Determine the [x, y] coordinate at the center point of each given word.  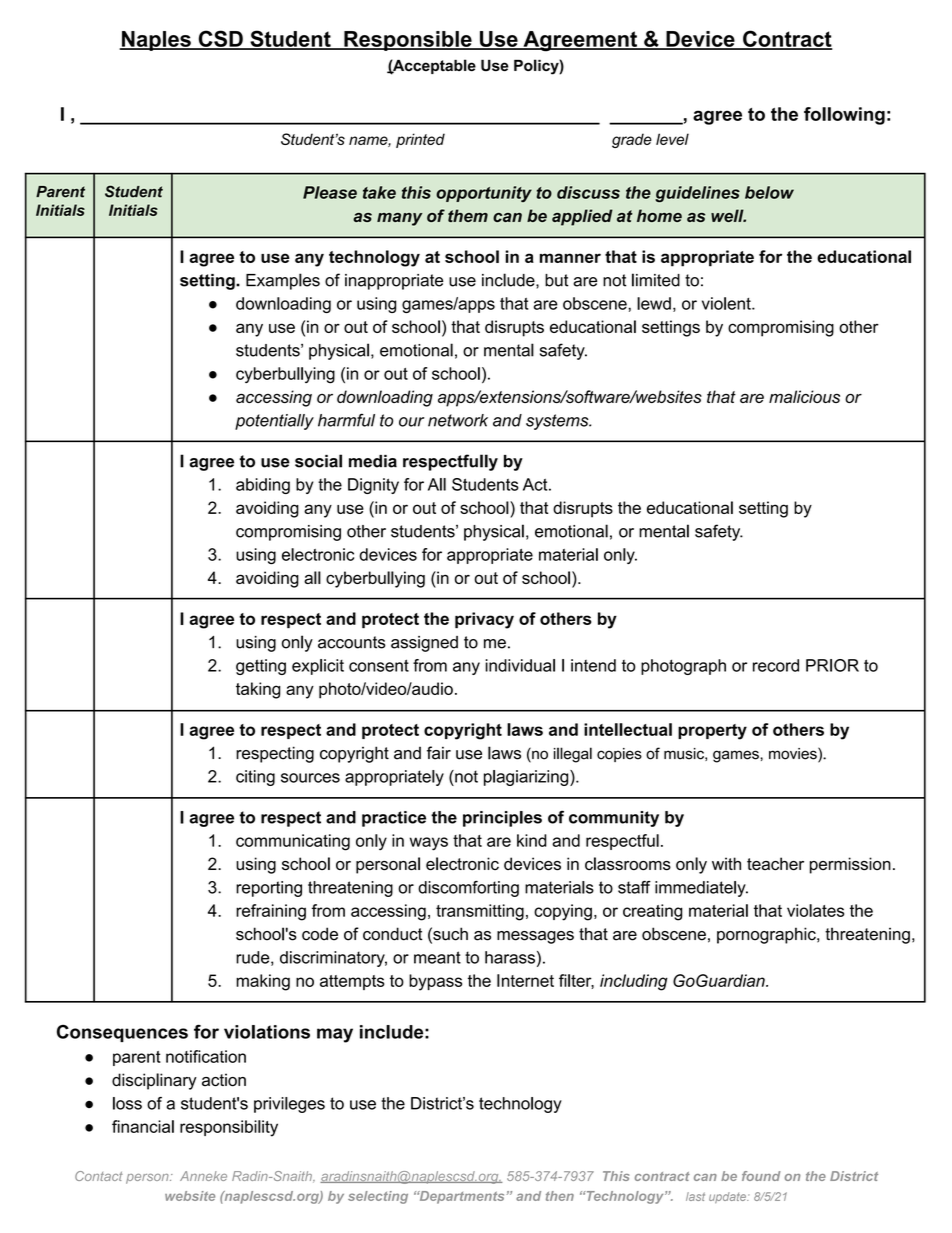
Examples [283, 281]
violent [727, 303]
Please [330, 192]
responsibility [229, 1128]
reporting [269, 889]
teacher [775, 864]
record [776, 665]
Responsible [408, 41]
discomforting [468, 889]
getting [261, 667]
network [458, 420]
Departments [460, 1197]
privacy [484, 620]
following [844, 116]
